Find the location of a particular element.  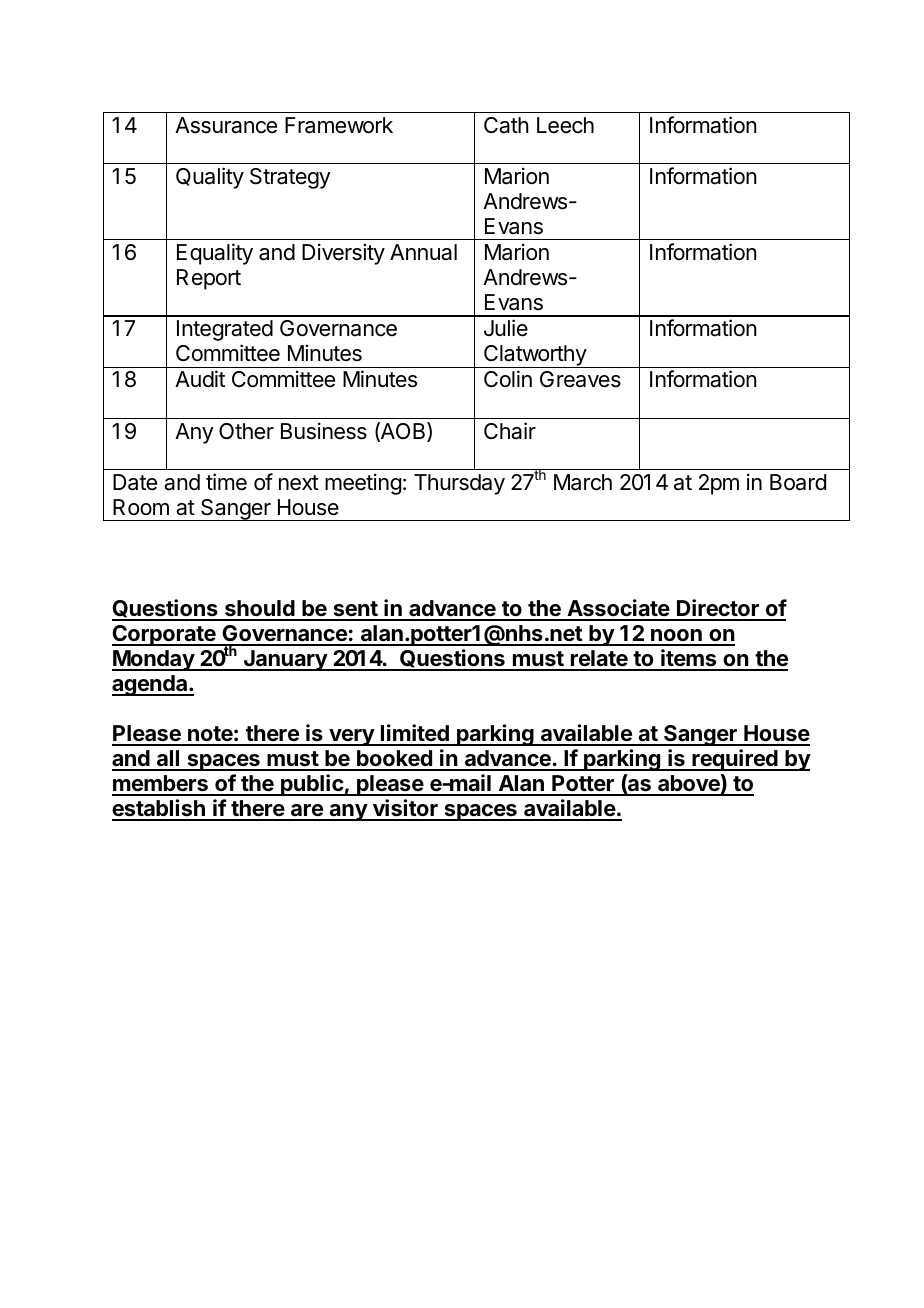

very is located at coordinates (351, 737).
